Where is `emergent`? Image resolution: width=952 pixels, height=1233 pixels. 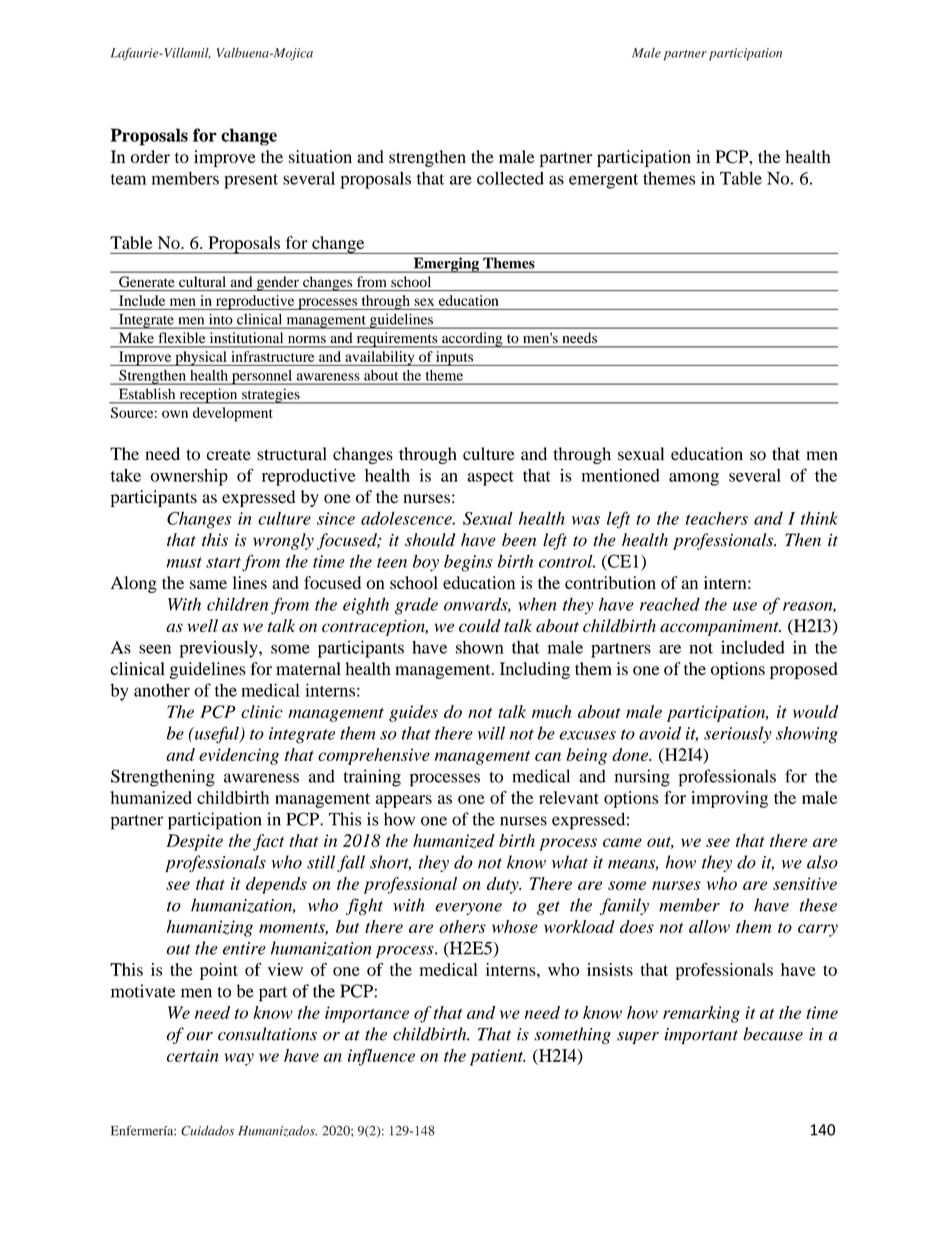 emergent is located at coordinates (603, 181).
